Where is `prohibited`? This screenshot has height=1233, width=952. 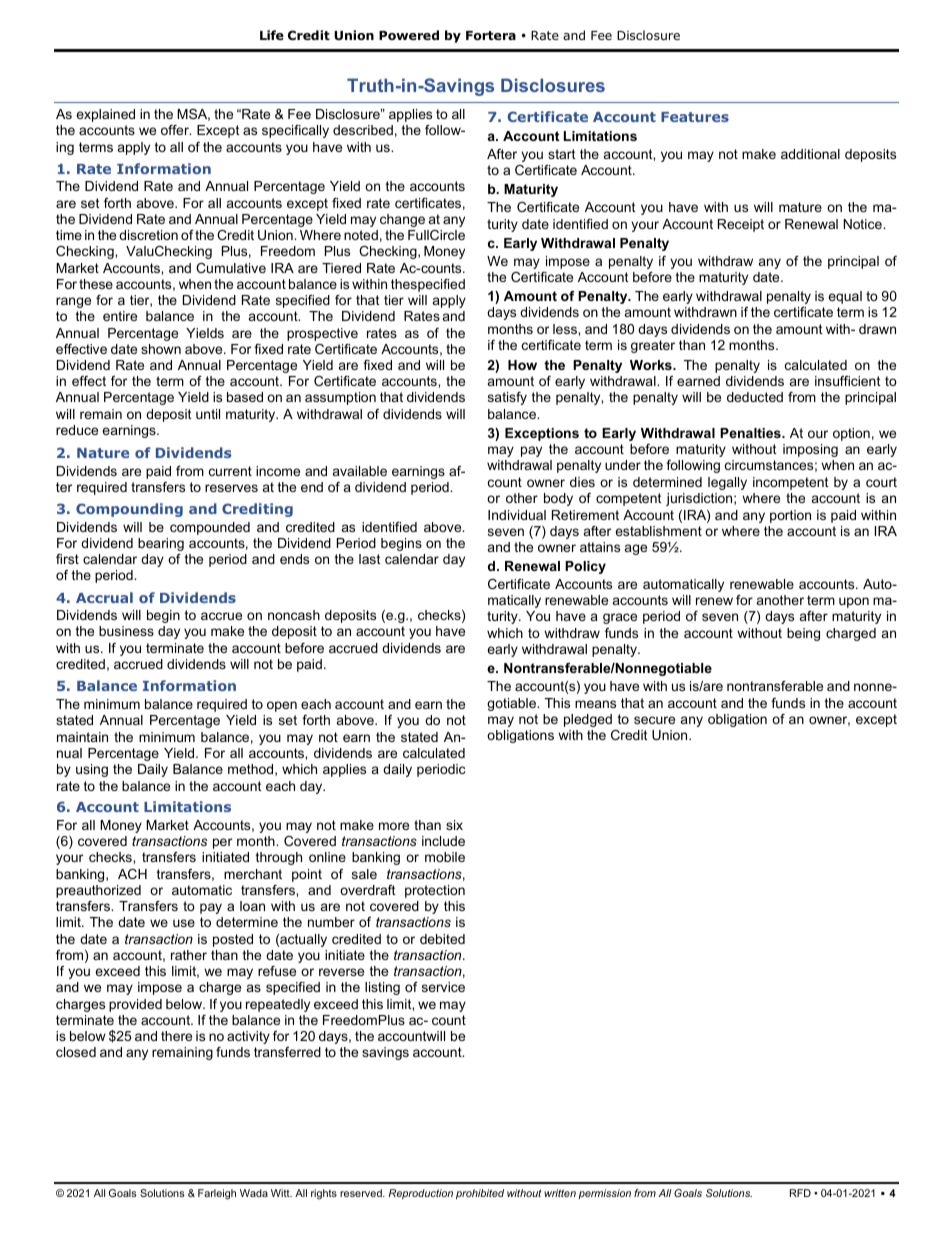
prohibited is located at coordinates (480, 1194).
